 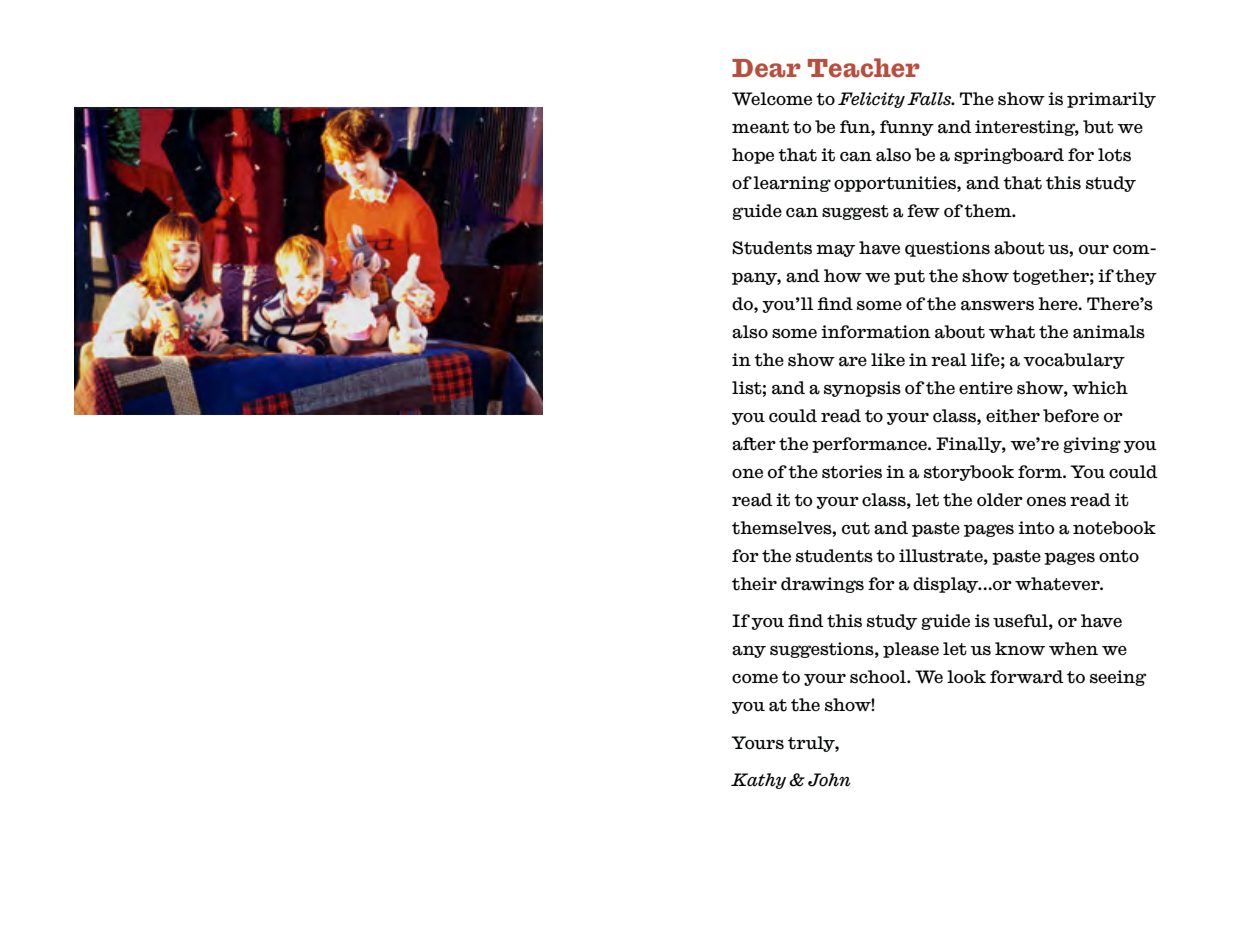 What do you see at coordinates (1136, 277) in the image?
I see `they` at bounding box center [1136, 277].
